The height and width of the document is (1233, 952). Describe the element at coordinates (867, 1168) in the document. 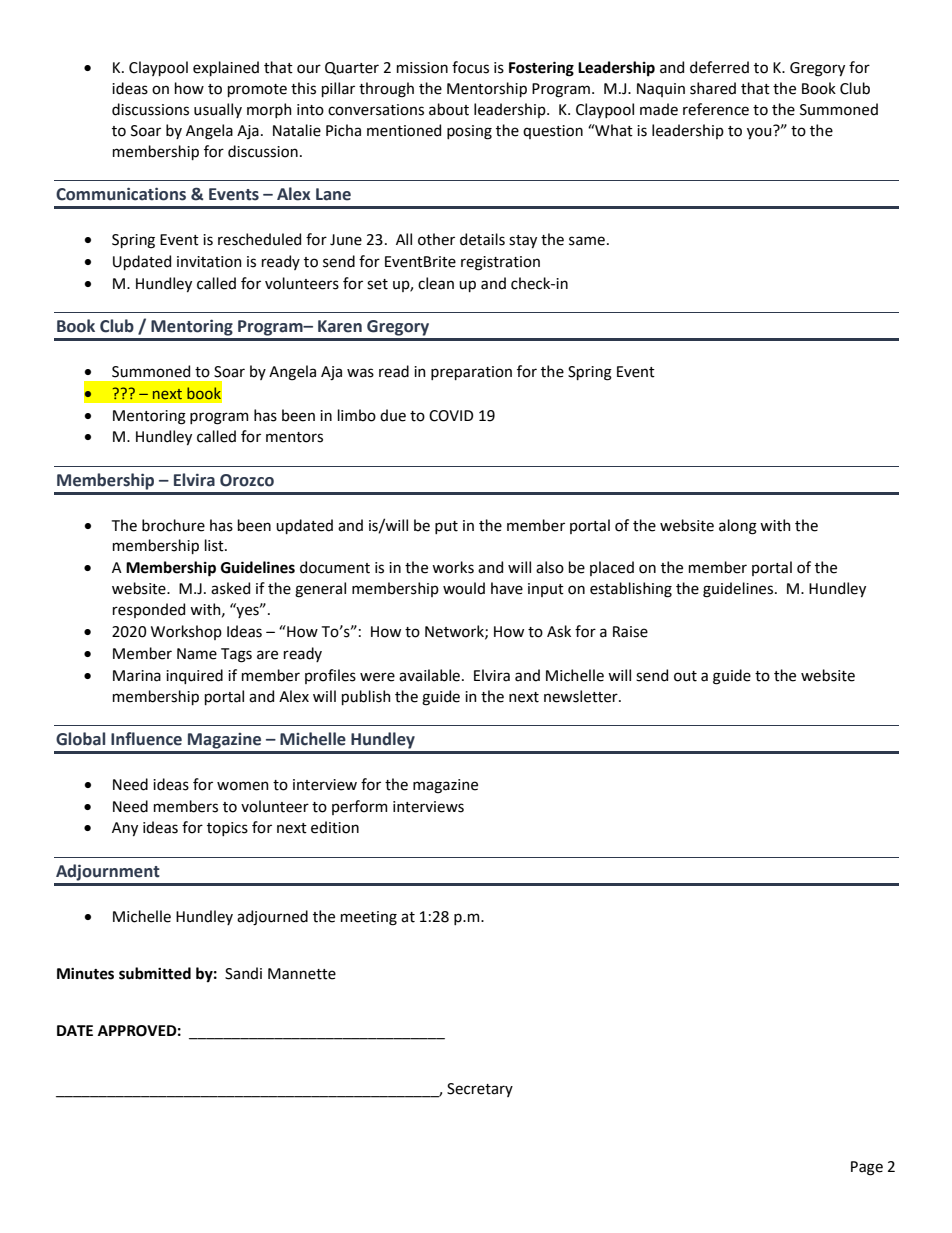

I see `Page` at that location.
